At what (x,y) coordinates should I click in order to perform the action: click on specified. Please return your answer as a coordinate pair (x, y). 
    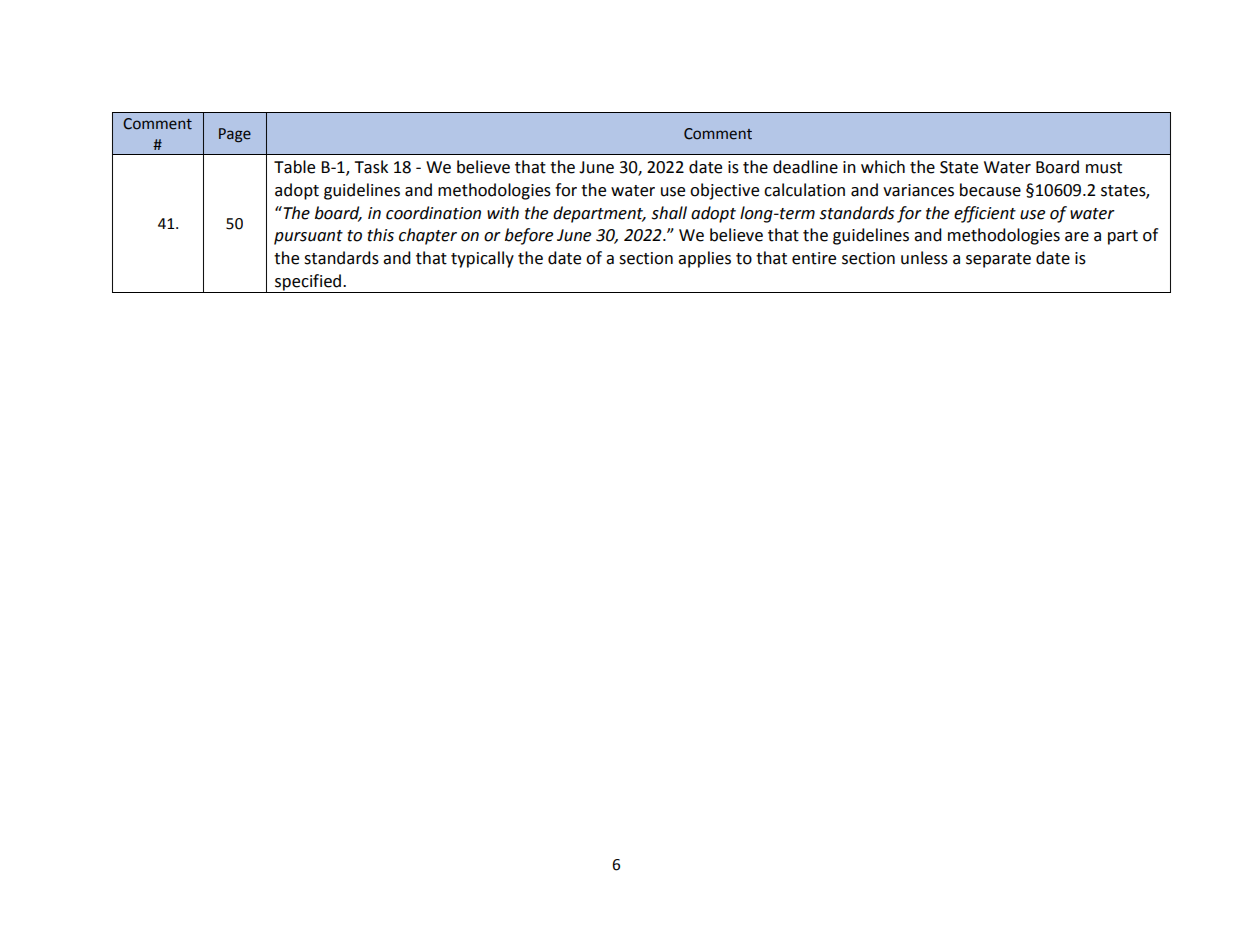
    Looking at the image, I should click on (308, 283).
